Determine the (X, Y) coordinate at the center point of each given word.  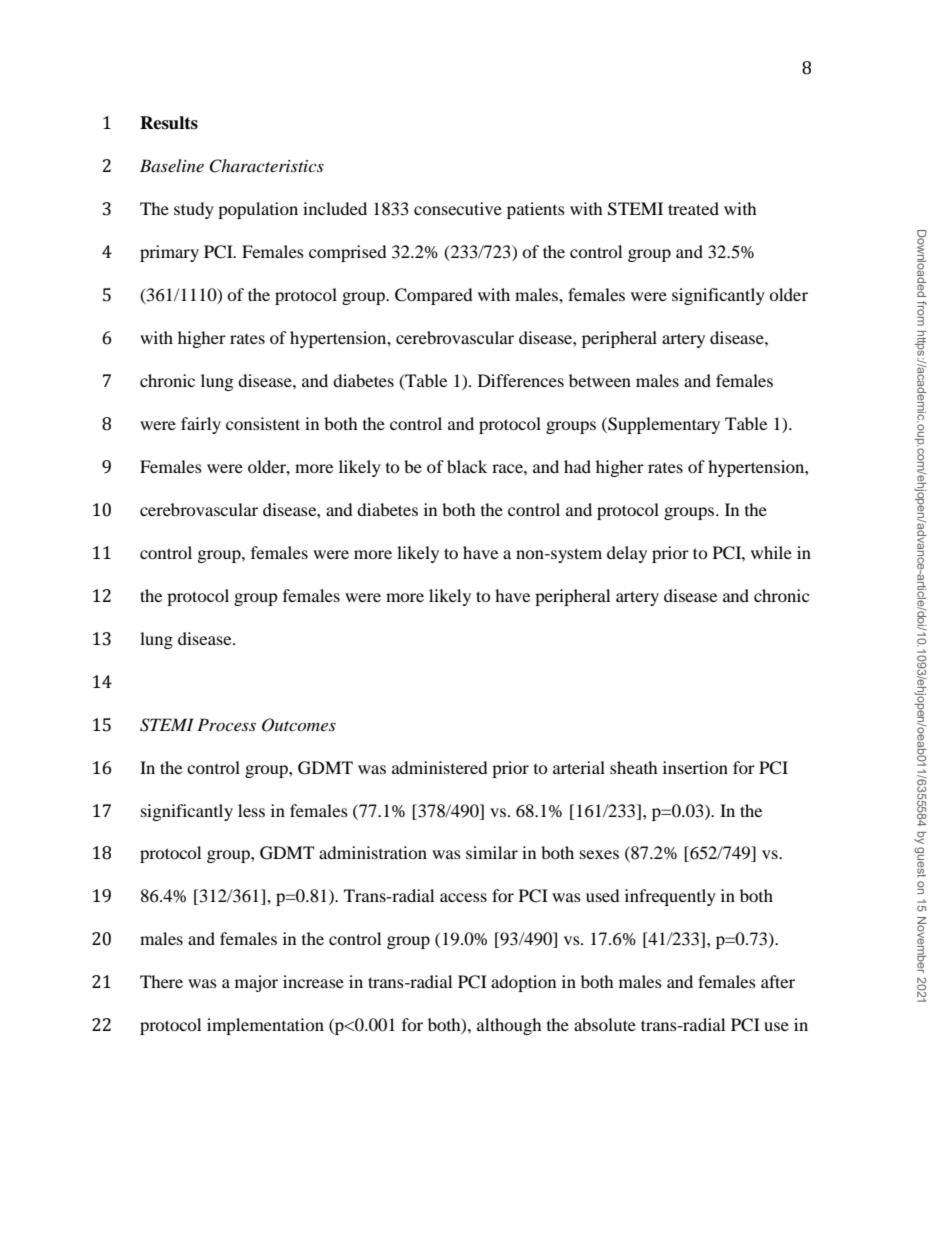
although (509, 1026)
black (467, 466)
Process (226, 724)
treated (693, 208)
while (771, 552)
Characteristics (266, 166)
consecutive (458, 208)
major (256, 983)
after (778, 981)
